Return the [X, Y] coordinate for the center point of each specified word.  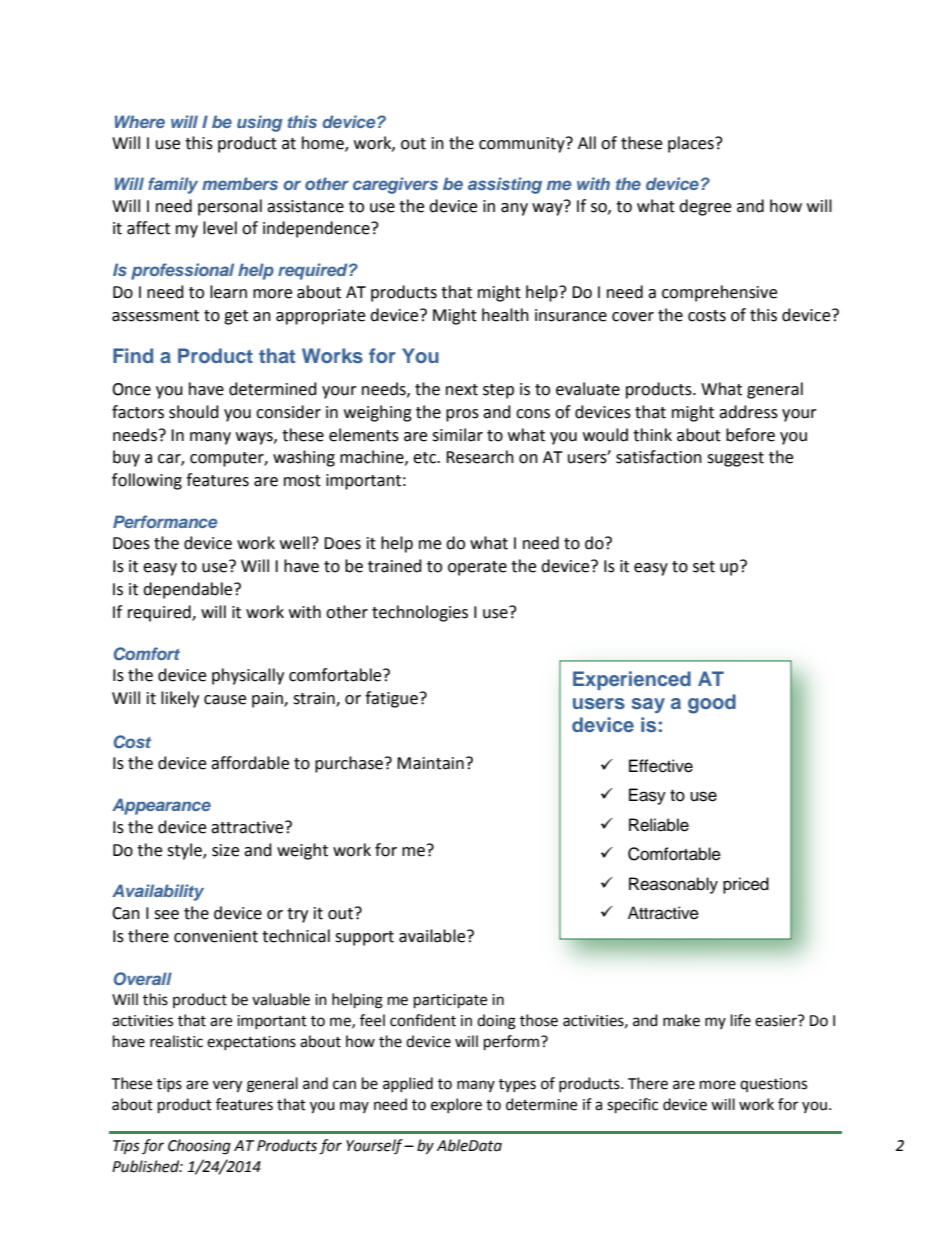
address [748, 412]
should [194, 412]
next [462, 390]
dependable [189, 590]
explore [456, 1105]
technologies [420, 613]
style [185, 851]
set [704, 567]
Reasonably [673, 885]
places [692, 144]
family [173, 185]
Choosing [199, 1147]
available [433, 936]
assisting [505, 185]
